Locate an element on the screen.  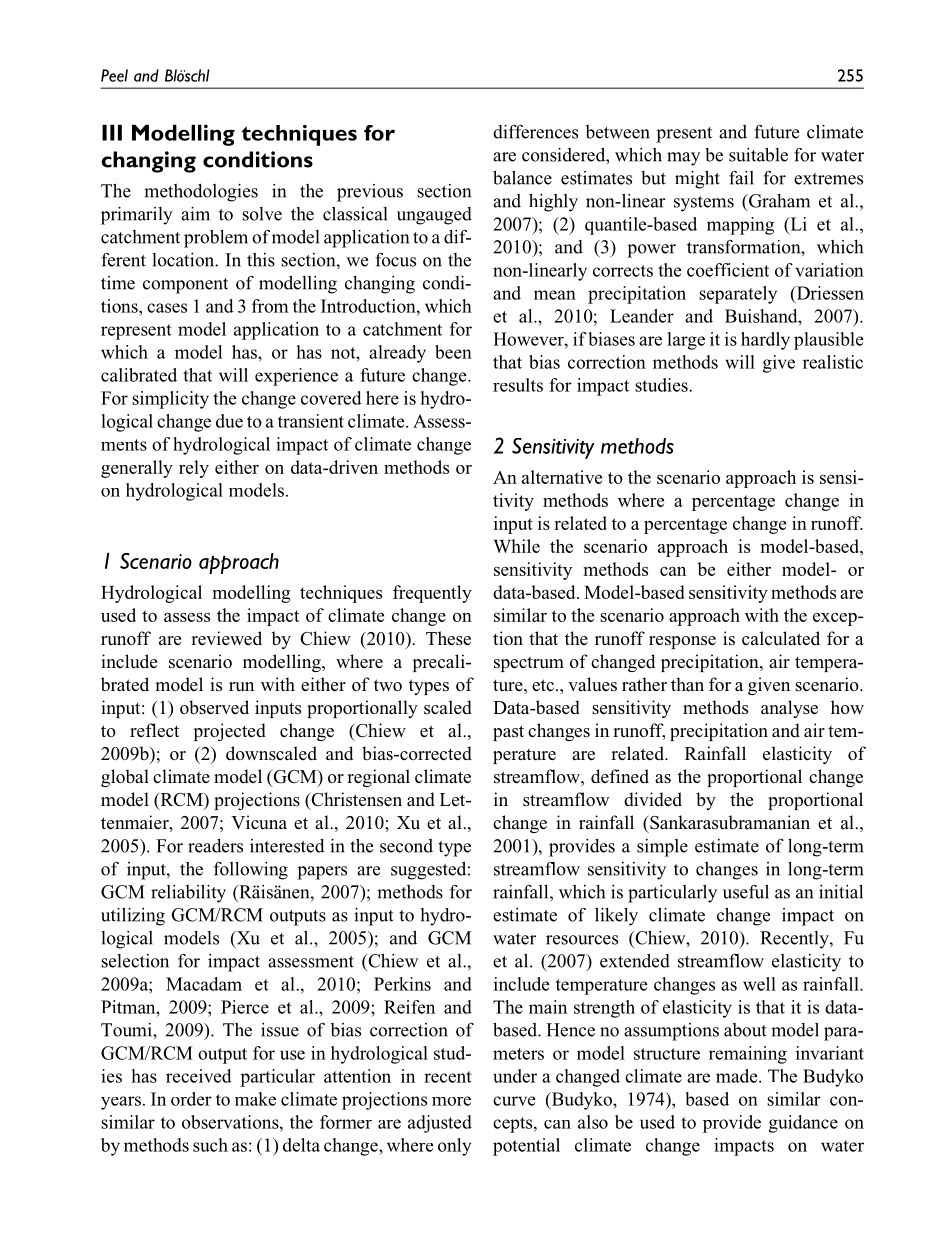
results is located at coordinates (518, 385).
